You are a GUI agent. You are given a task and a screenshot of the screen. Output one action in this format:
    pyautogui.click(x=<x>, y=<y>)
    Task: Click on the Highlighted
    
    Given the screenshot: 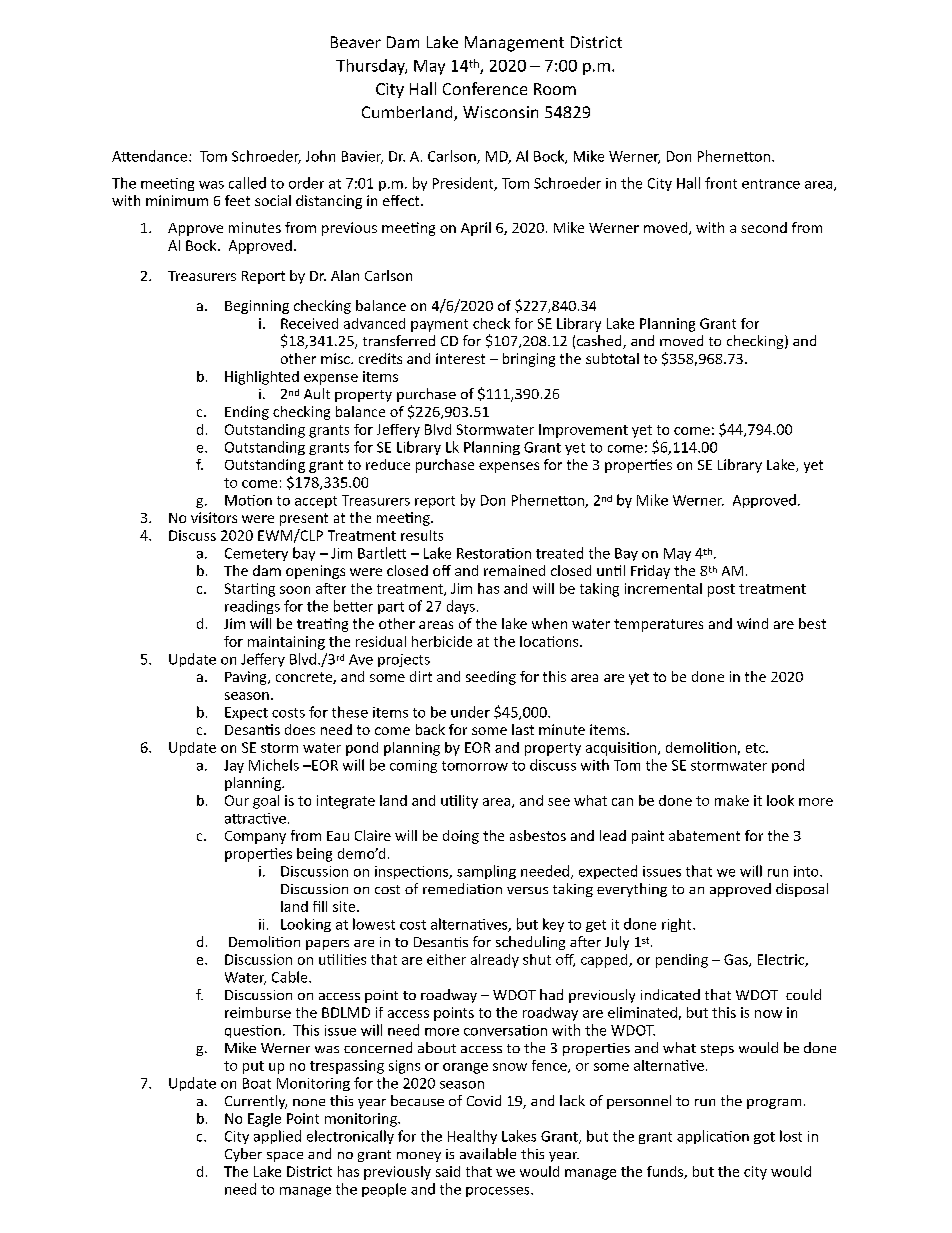 What is the action you would take?
    pyautogui.click(x=262, y=378)
